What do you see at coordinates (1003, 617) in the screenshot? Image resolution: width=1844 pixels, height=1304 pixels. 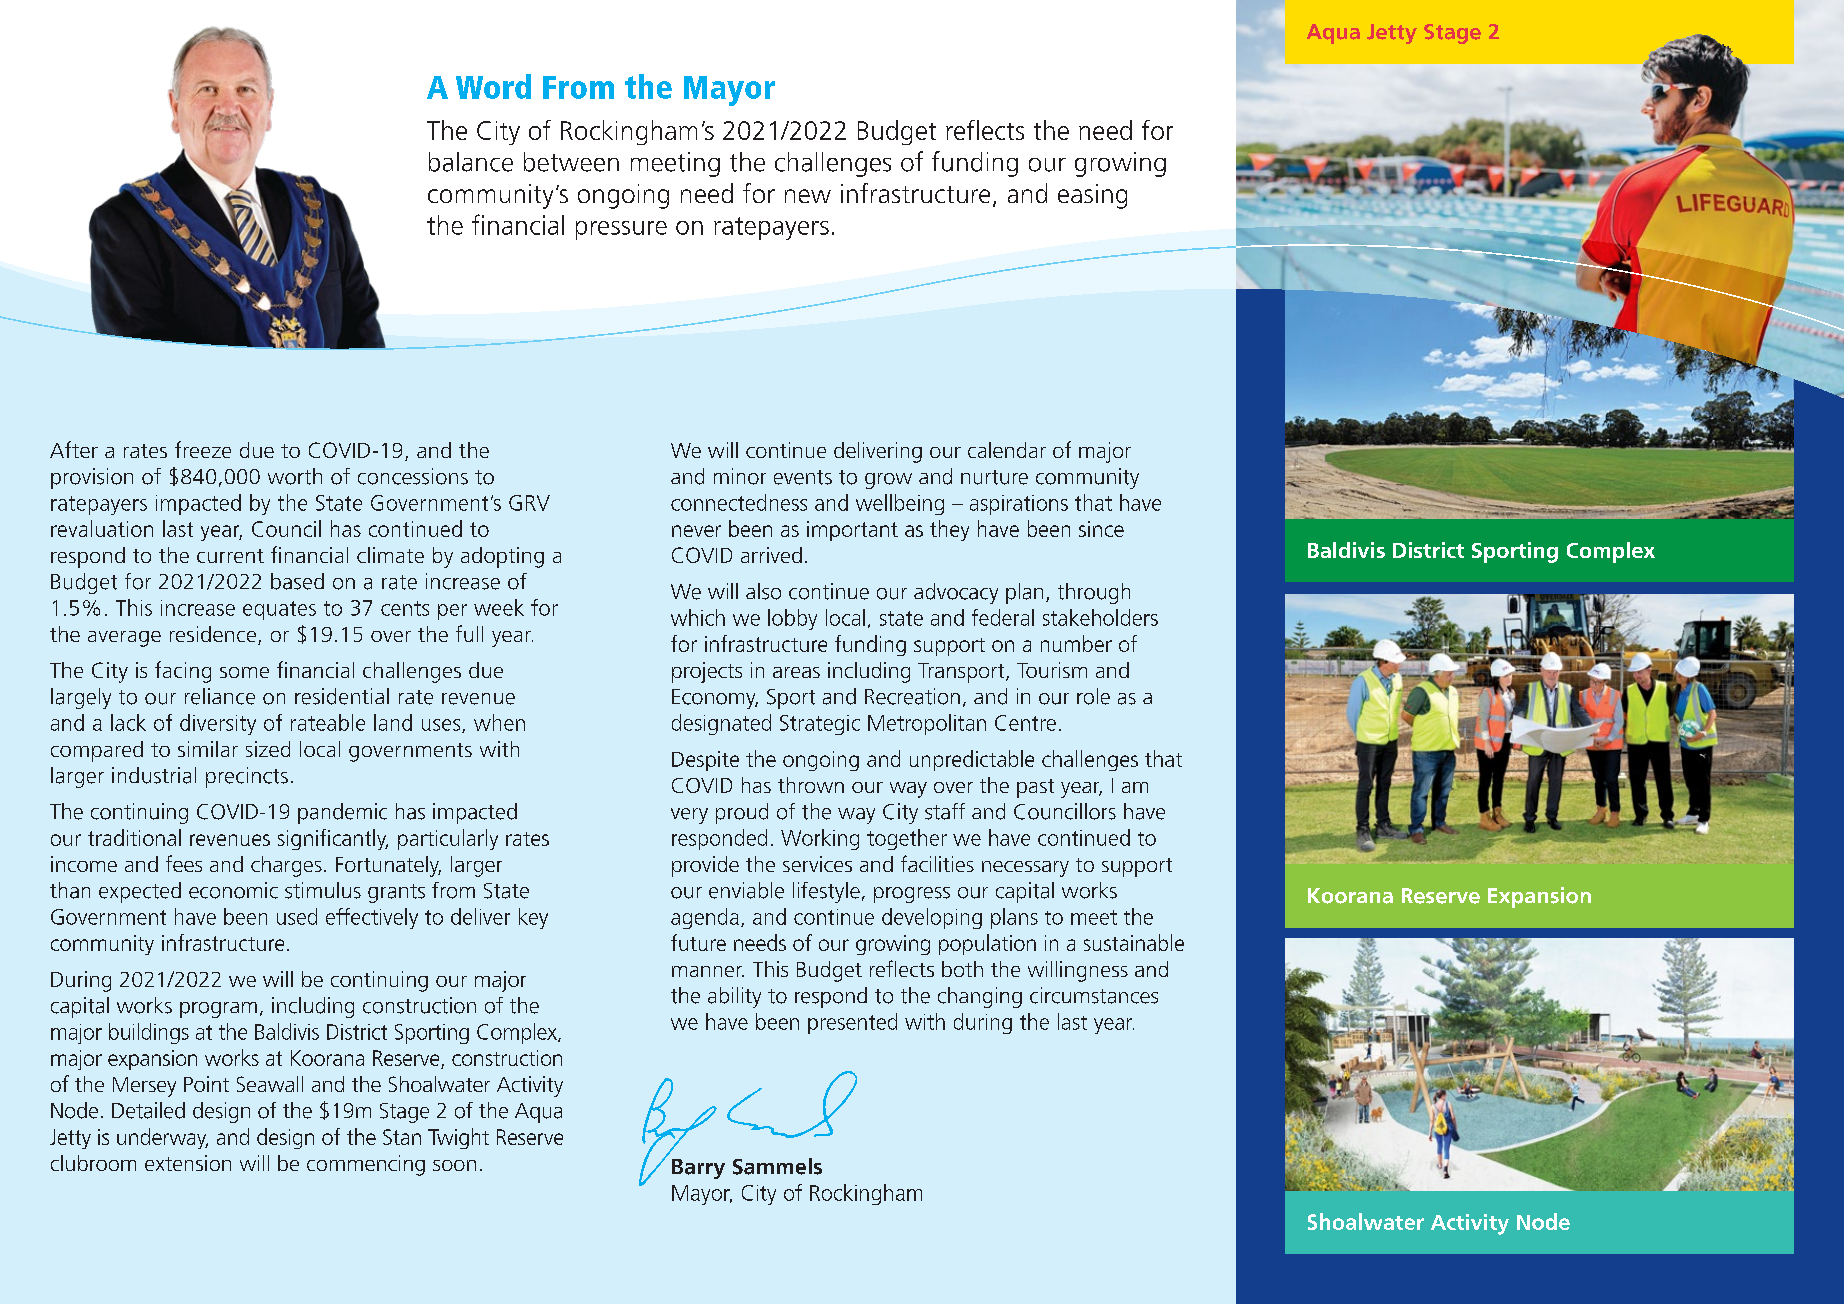 I see `federal` at bounding box center [1003, 617].
